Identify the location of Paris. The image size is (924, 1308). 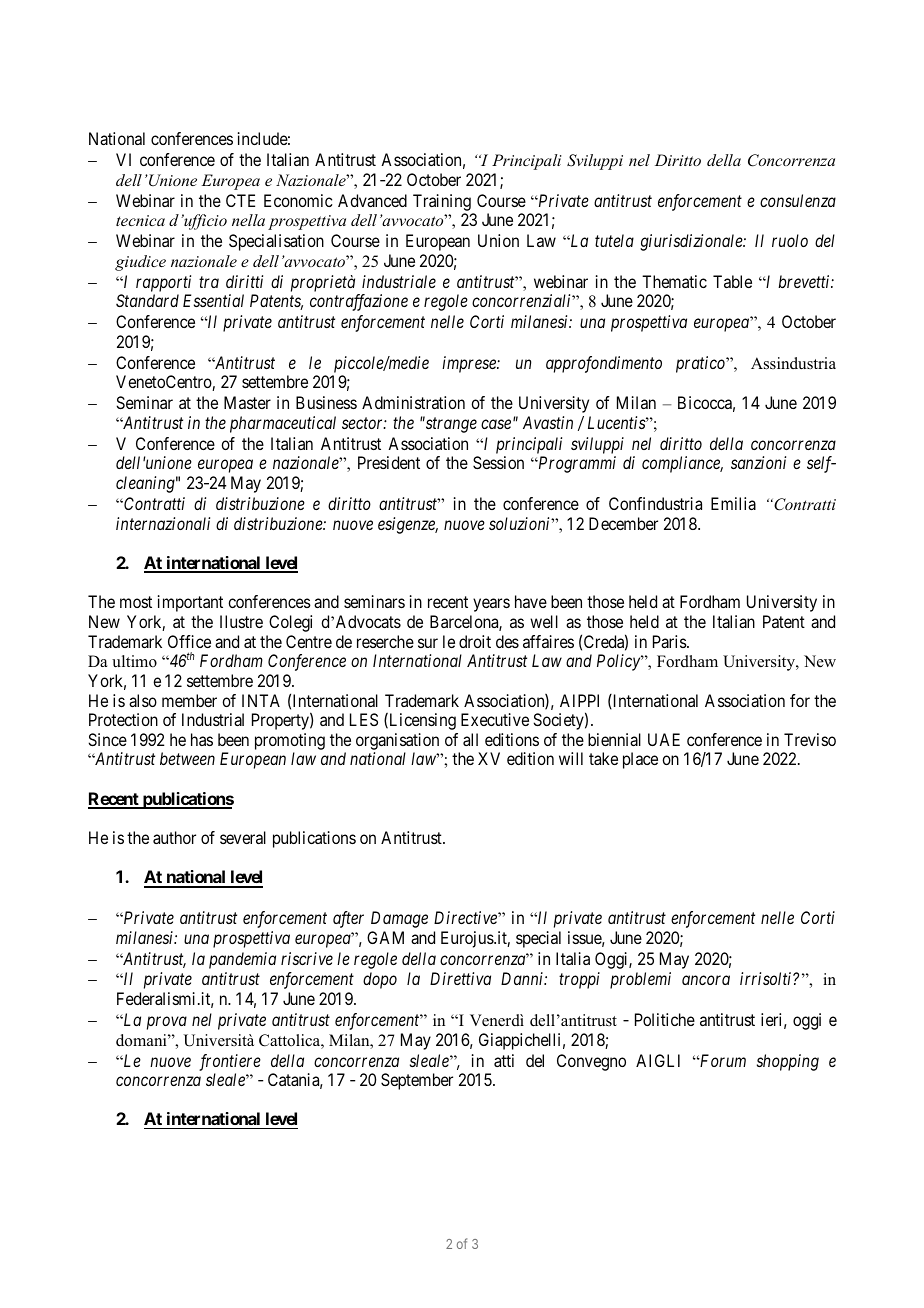
(670, 641).
